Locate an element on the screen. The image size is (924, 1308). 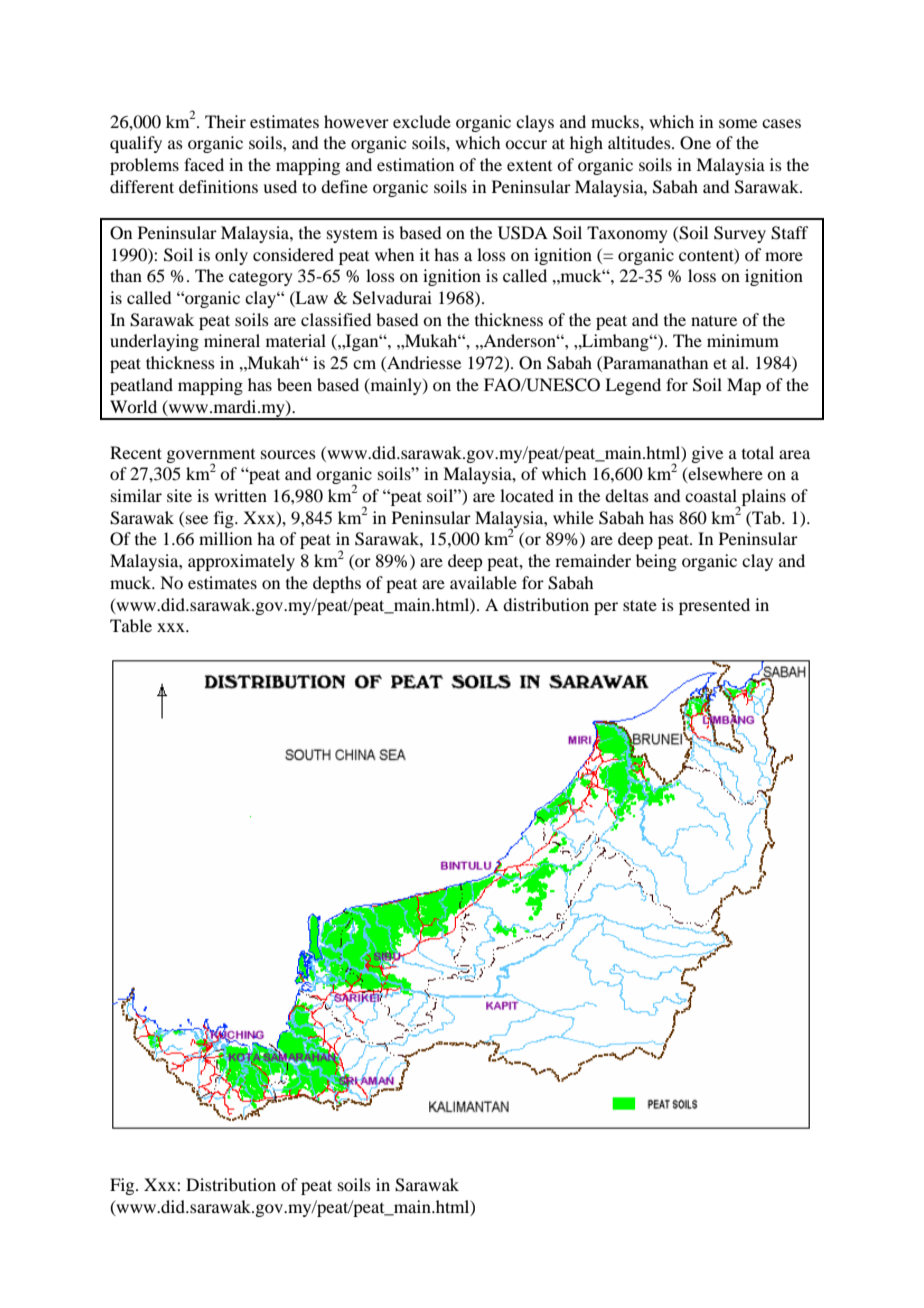
when is located at coordinates (394, 254).
